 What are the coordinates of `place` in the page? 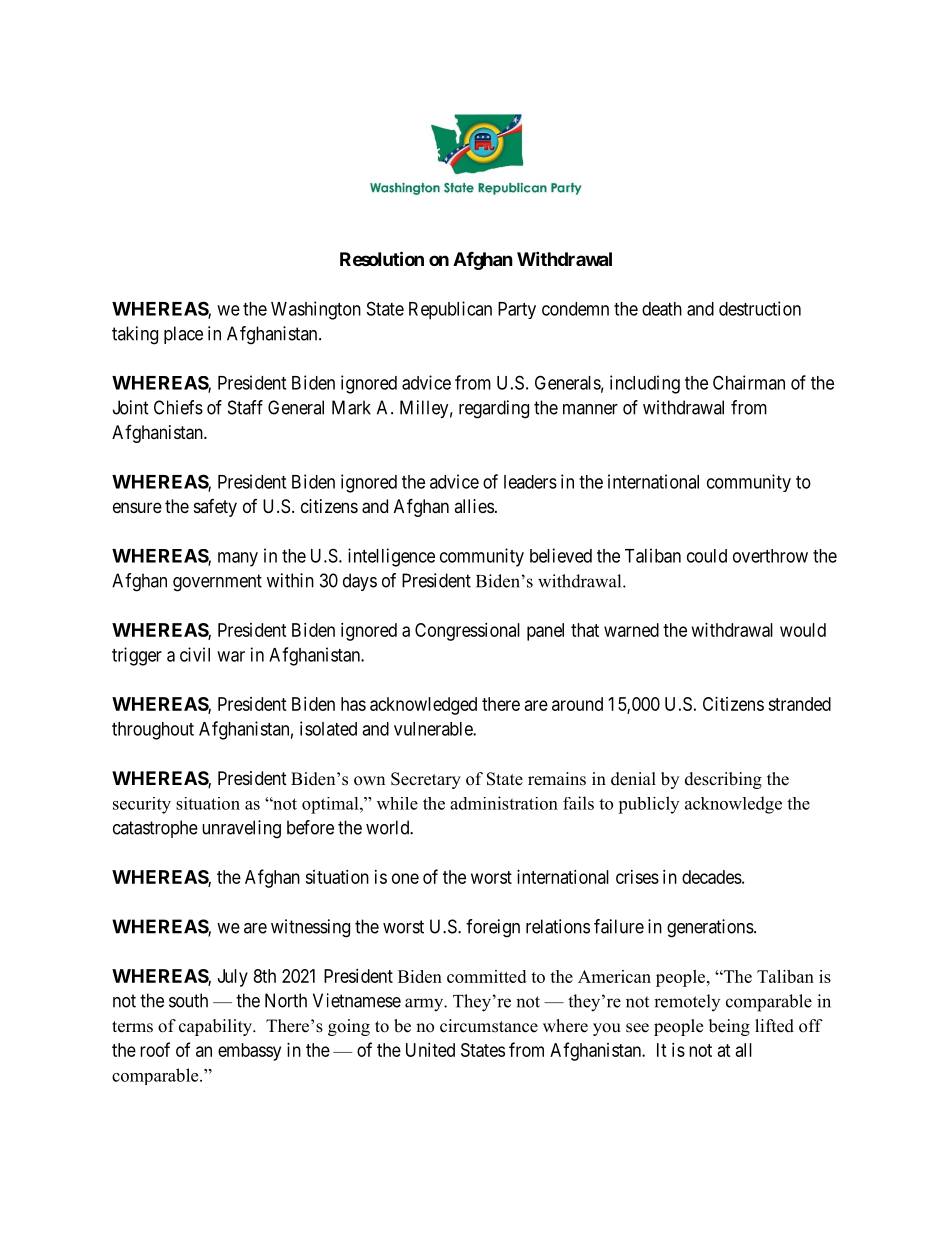 It's located at (183, 335).
